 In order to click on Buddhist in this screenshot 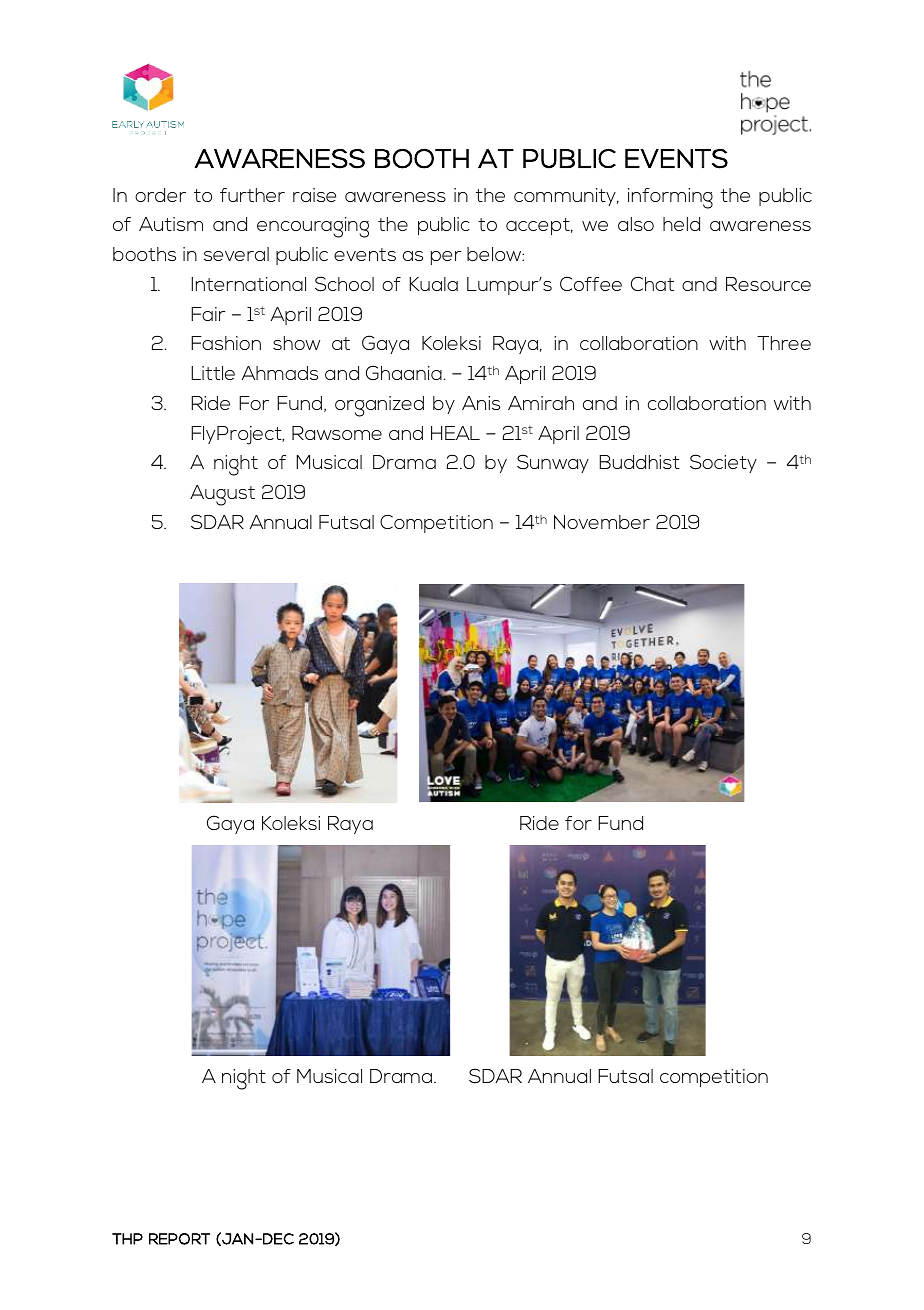, I will do `click(639, 462)`.
